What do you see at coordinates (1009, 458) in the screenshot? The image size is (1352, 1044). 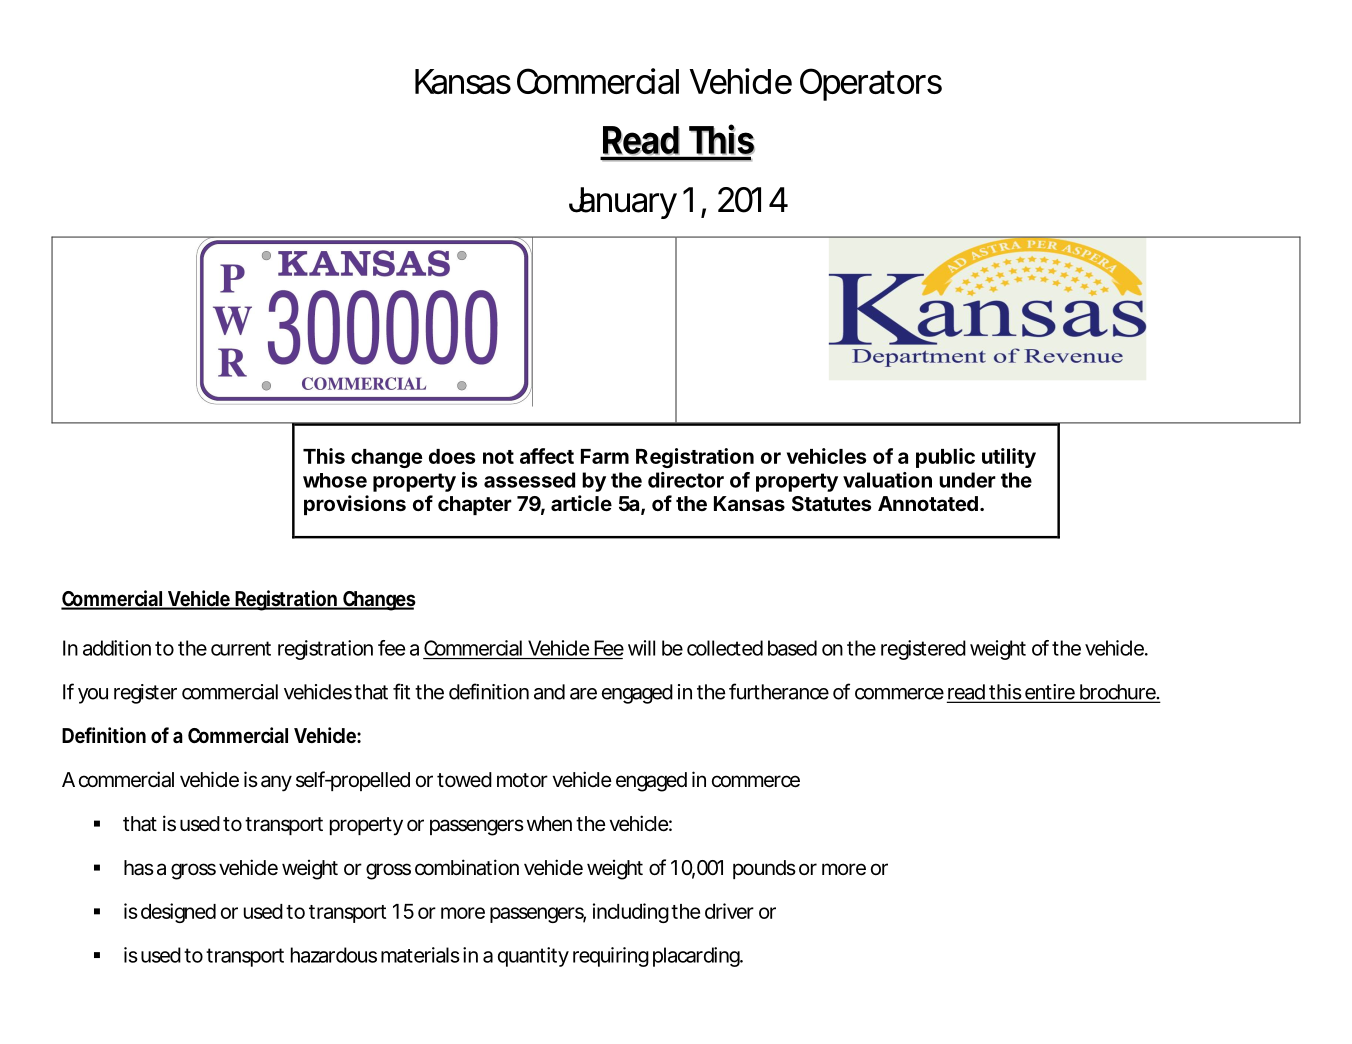 I see `utility` at bounding box center [1009, 458].
